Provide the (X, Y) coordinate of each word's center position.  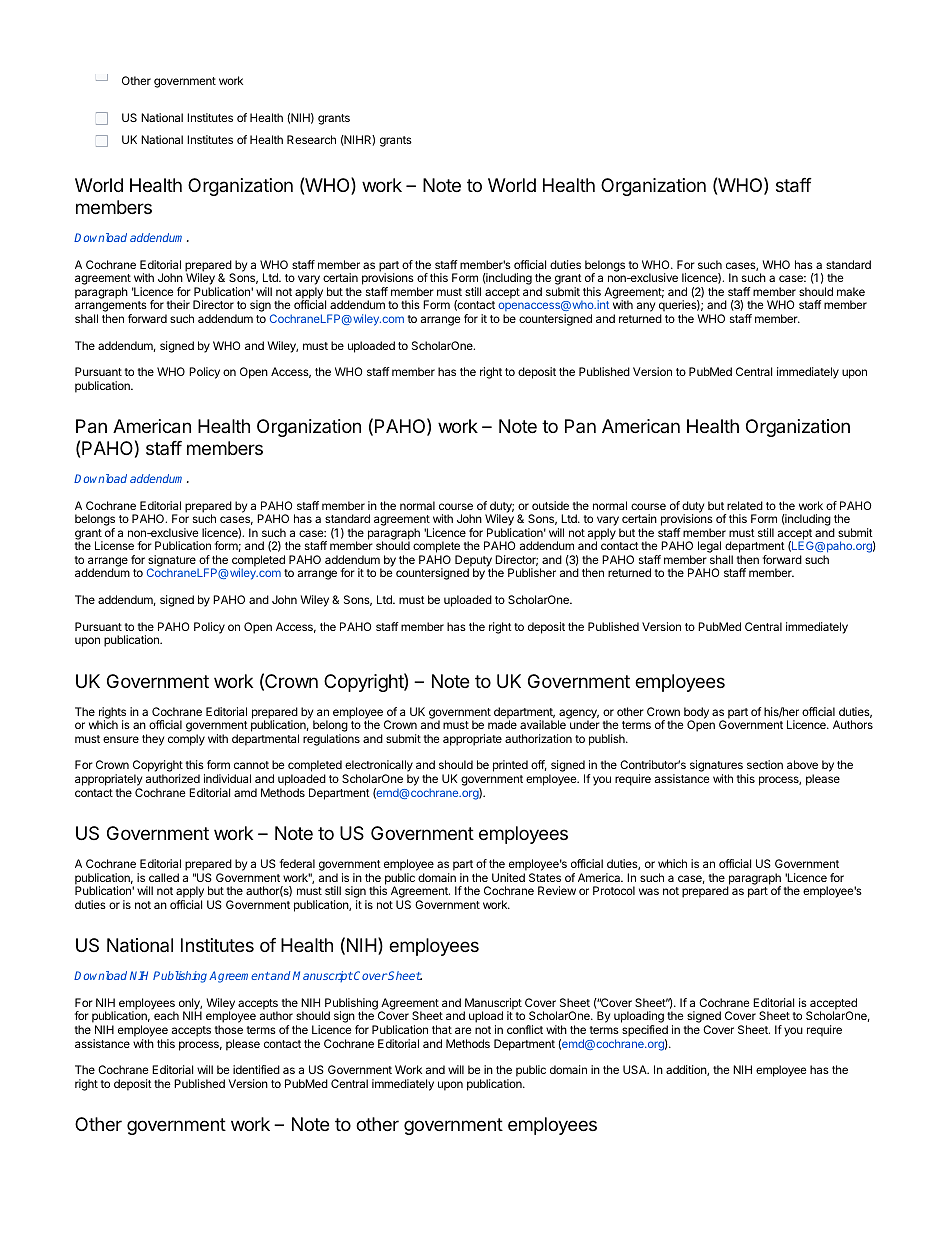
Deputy (474, 562)
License (114, 545)
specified (645, 1031)
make (851, 291)
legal (709, 548)
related (745, 505)
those (229, 1029)
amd (245, 792)
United (508, 877)
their (178, 304)
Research (311, 139)
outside (550, 505)
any (646, 307)
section (765, 764)
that (442, 1029)
